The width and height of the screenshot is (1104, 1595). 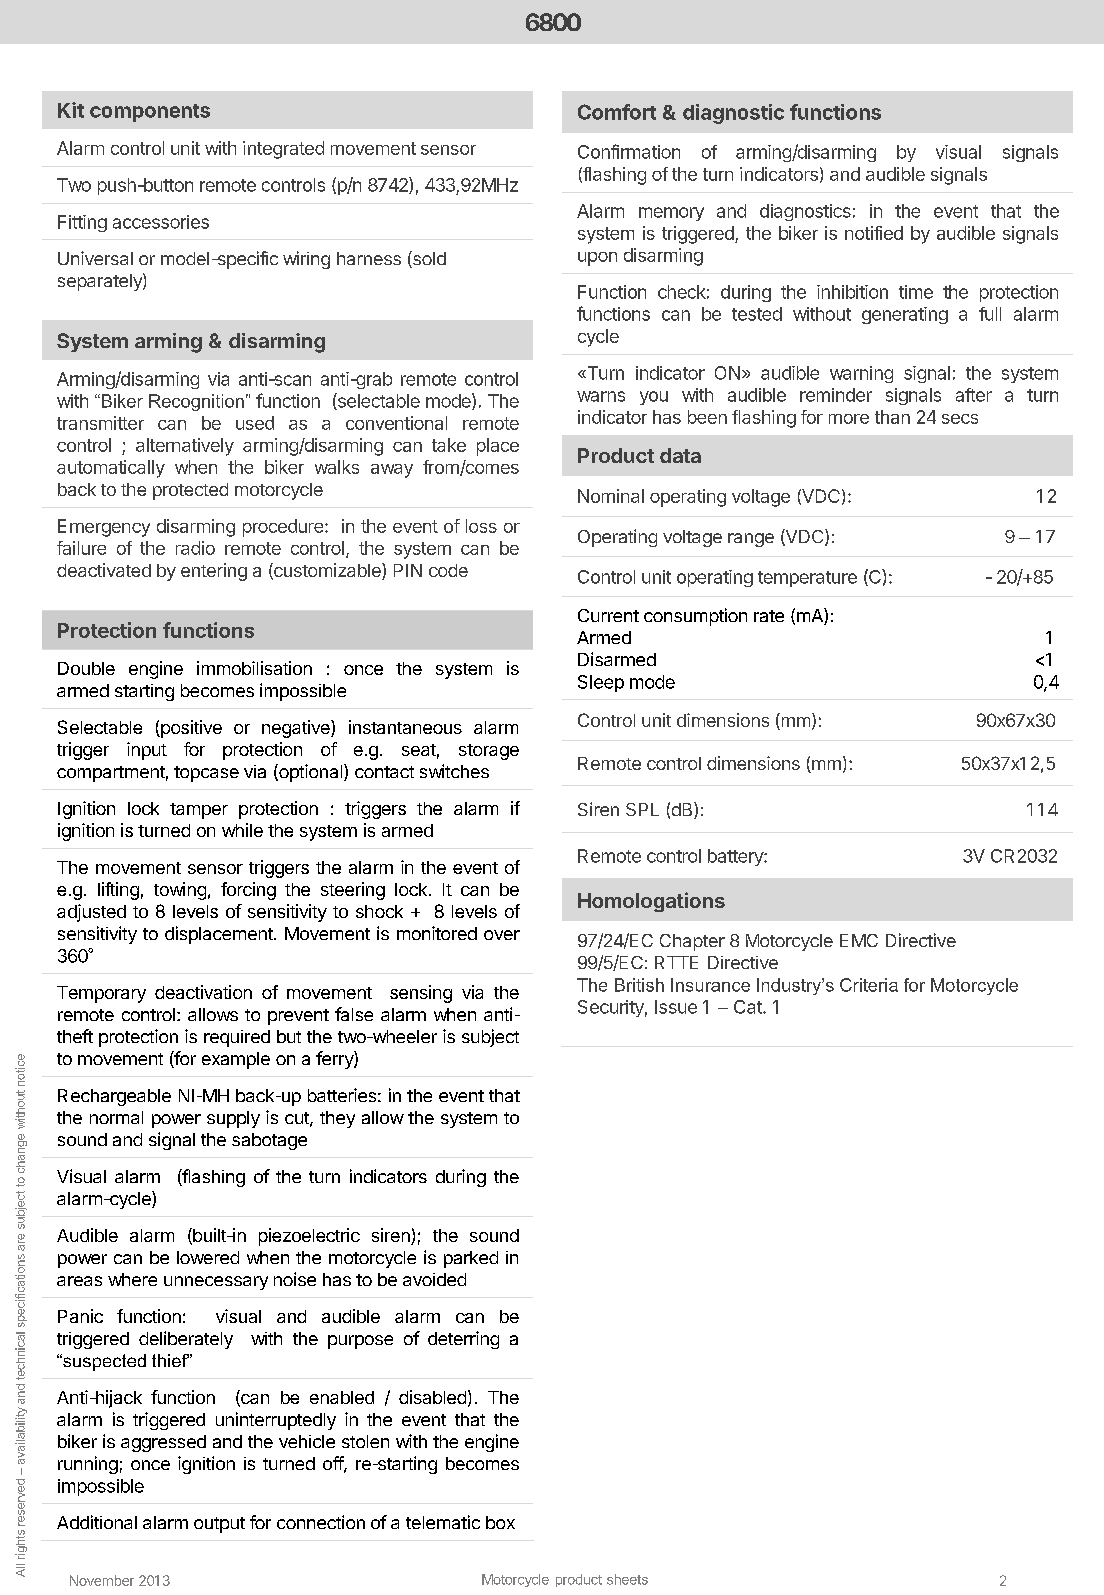 What do you see at coordinates (874, 233) in the screenshot?
I see `notified` at bounding box center [874, 233].
